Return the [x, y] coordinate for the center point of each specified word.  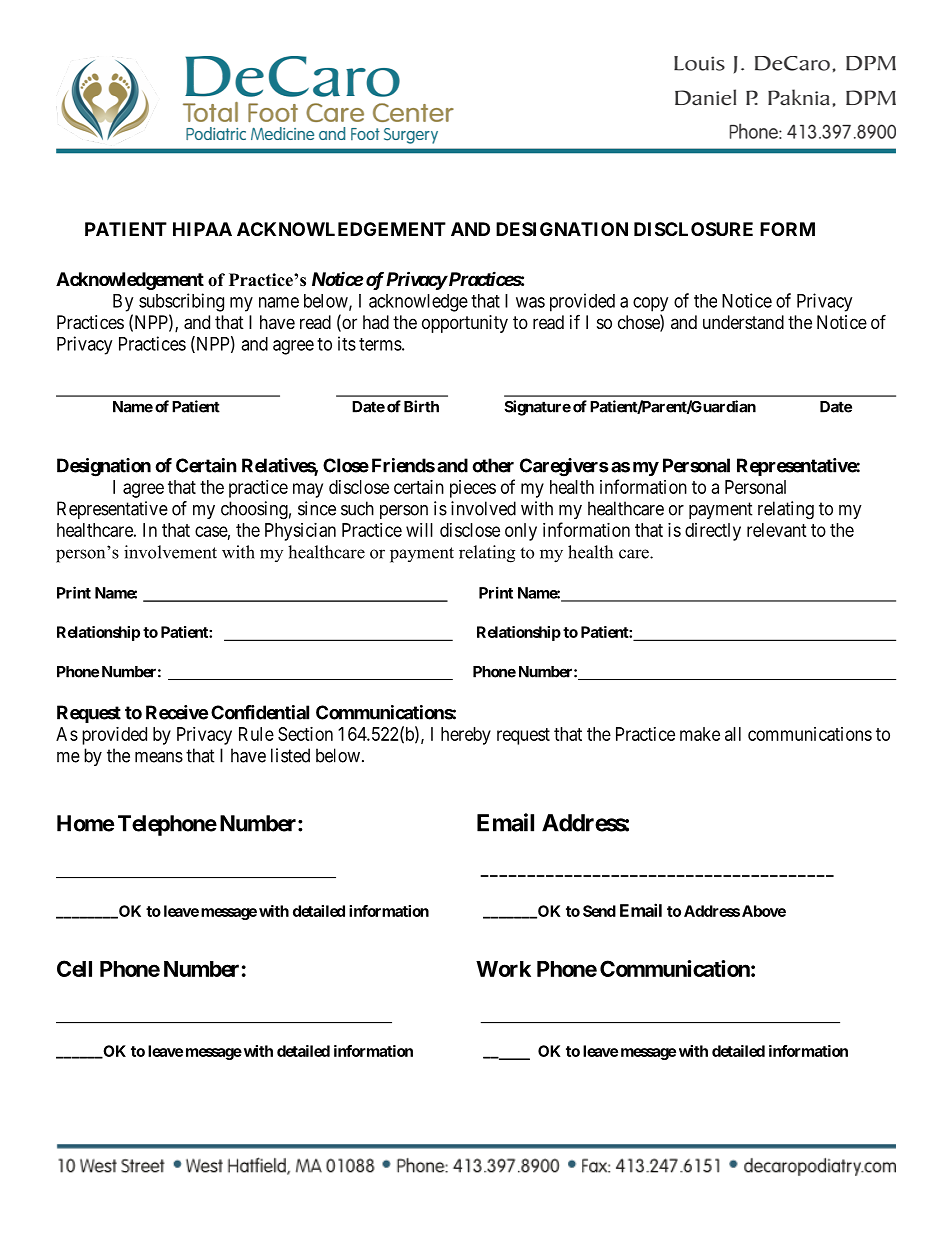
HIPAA [202, 229]
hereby [466, 736]
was [530, 302]
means [159, 757]
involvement [170, 552]
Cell [74, 968]
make [700, 734]
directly [713, 532]
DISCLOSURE [693, 229]
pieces [473, 489]
